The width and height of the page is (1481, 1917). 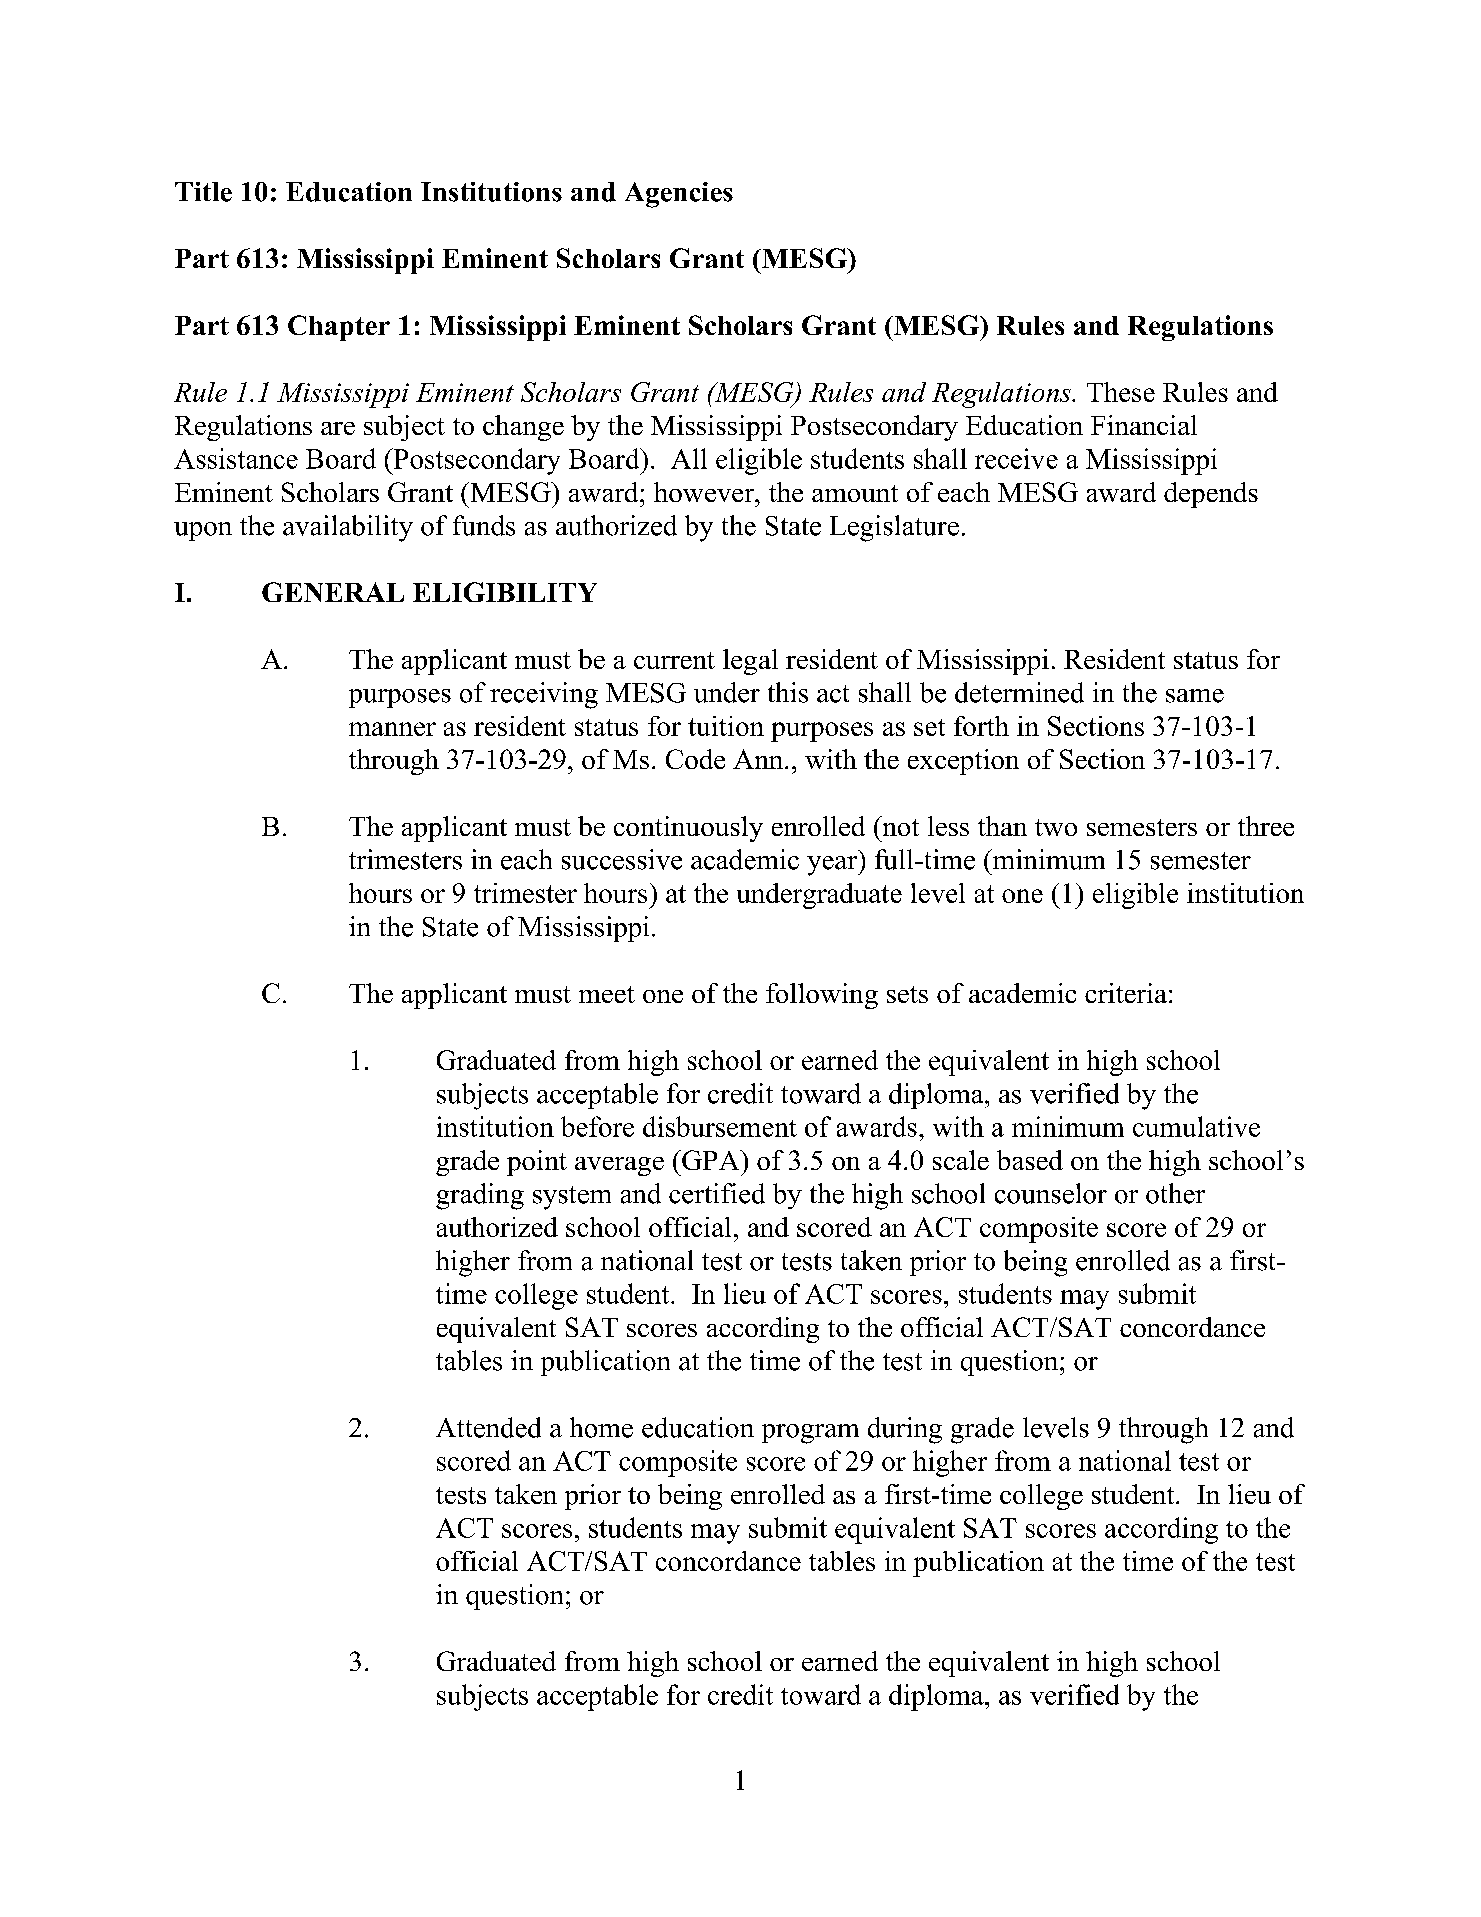 I want to click on manner, so click(x=392, y=729).
